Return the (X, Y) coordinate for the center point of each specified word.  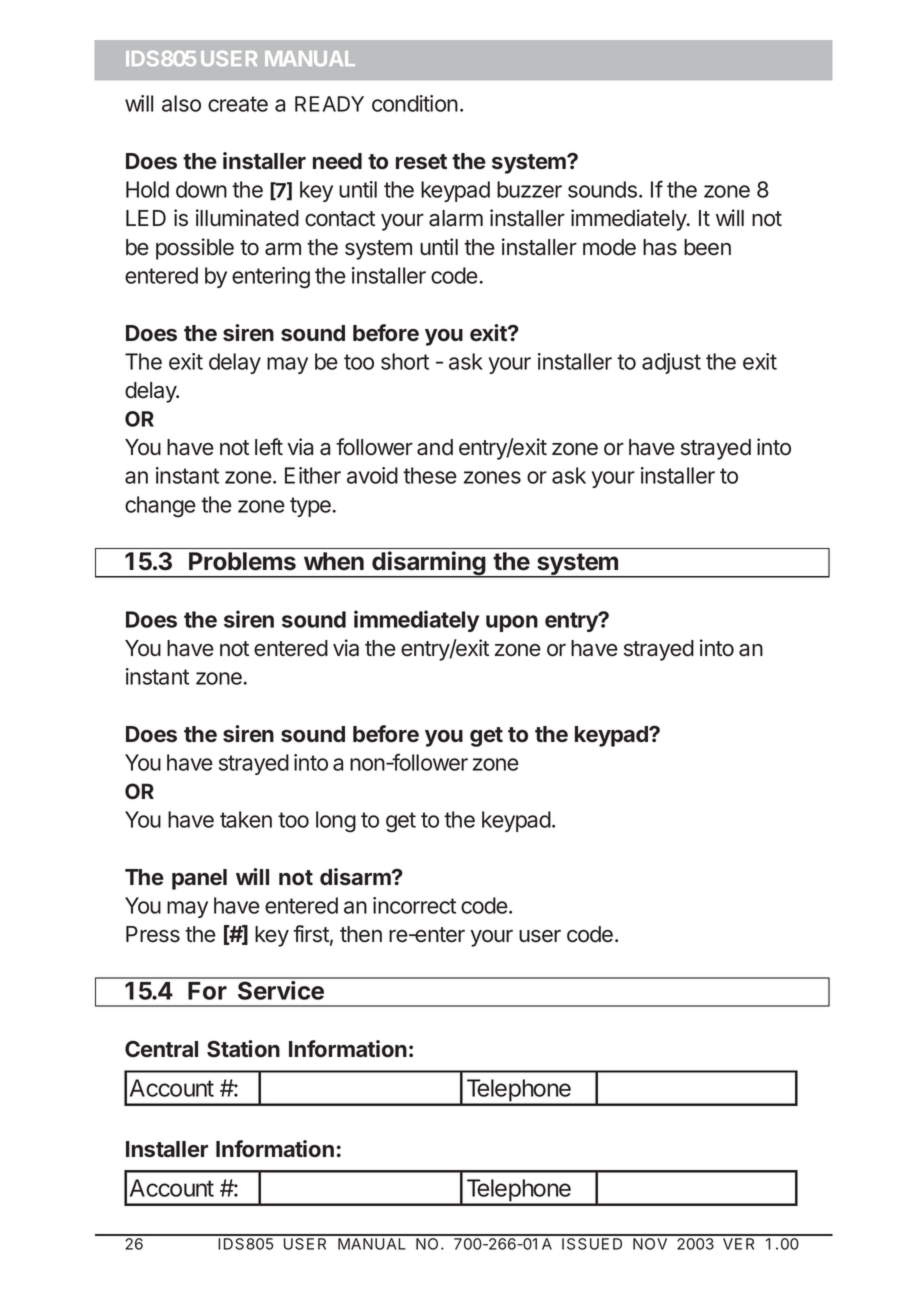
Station (243, 1049)
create (238, 104)
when (334, 561)
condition (415, 103)
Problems (242, 561)
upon (512, 623)
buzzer (529, 189)
